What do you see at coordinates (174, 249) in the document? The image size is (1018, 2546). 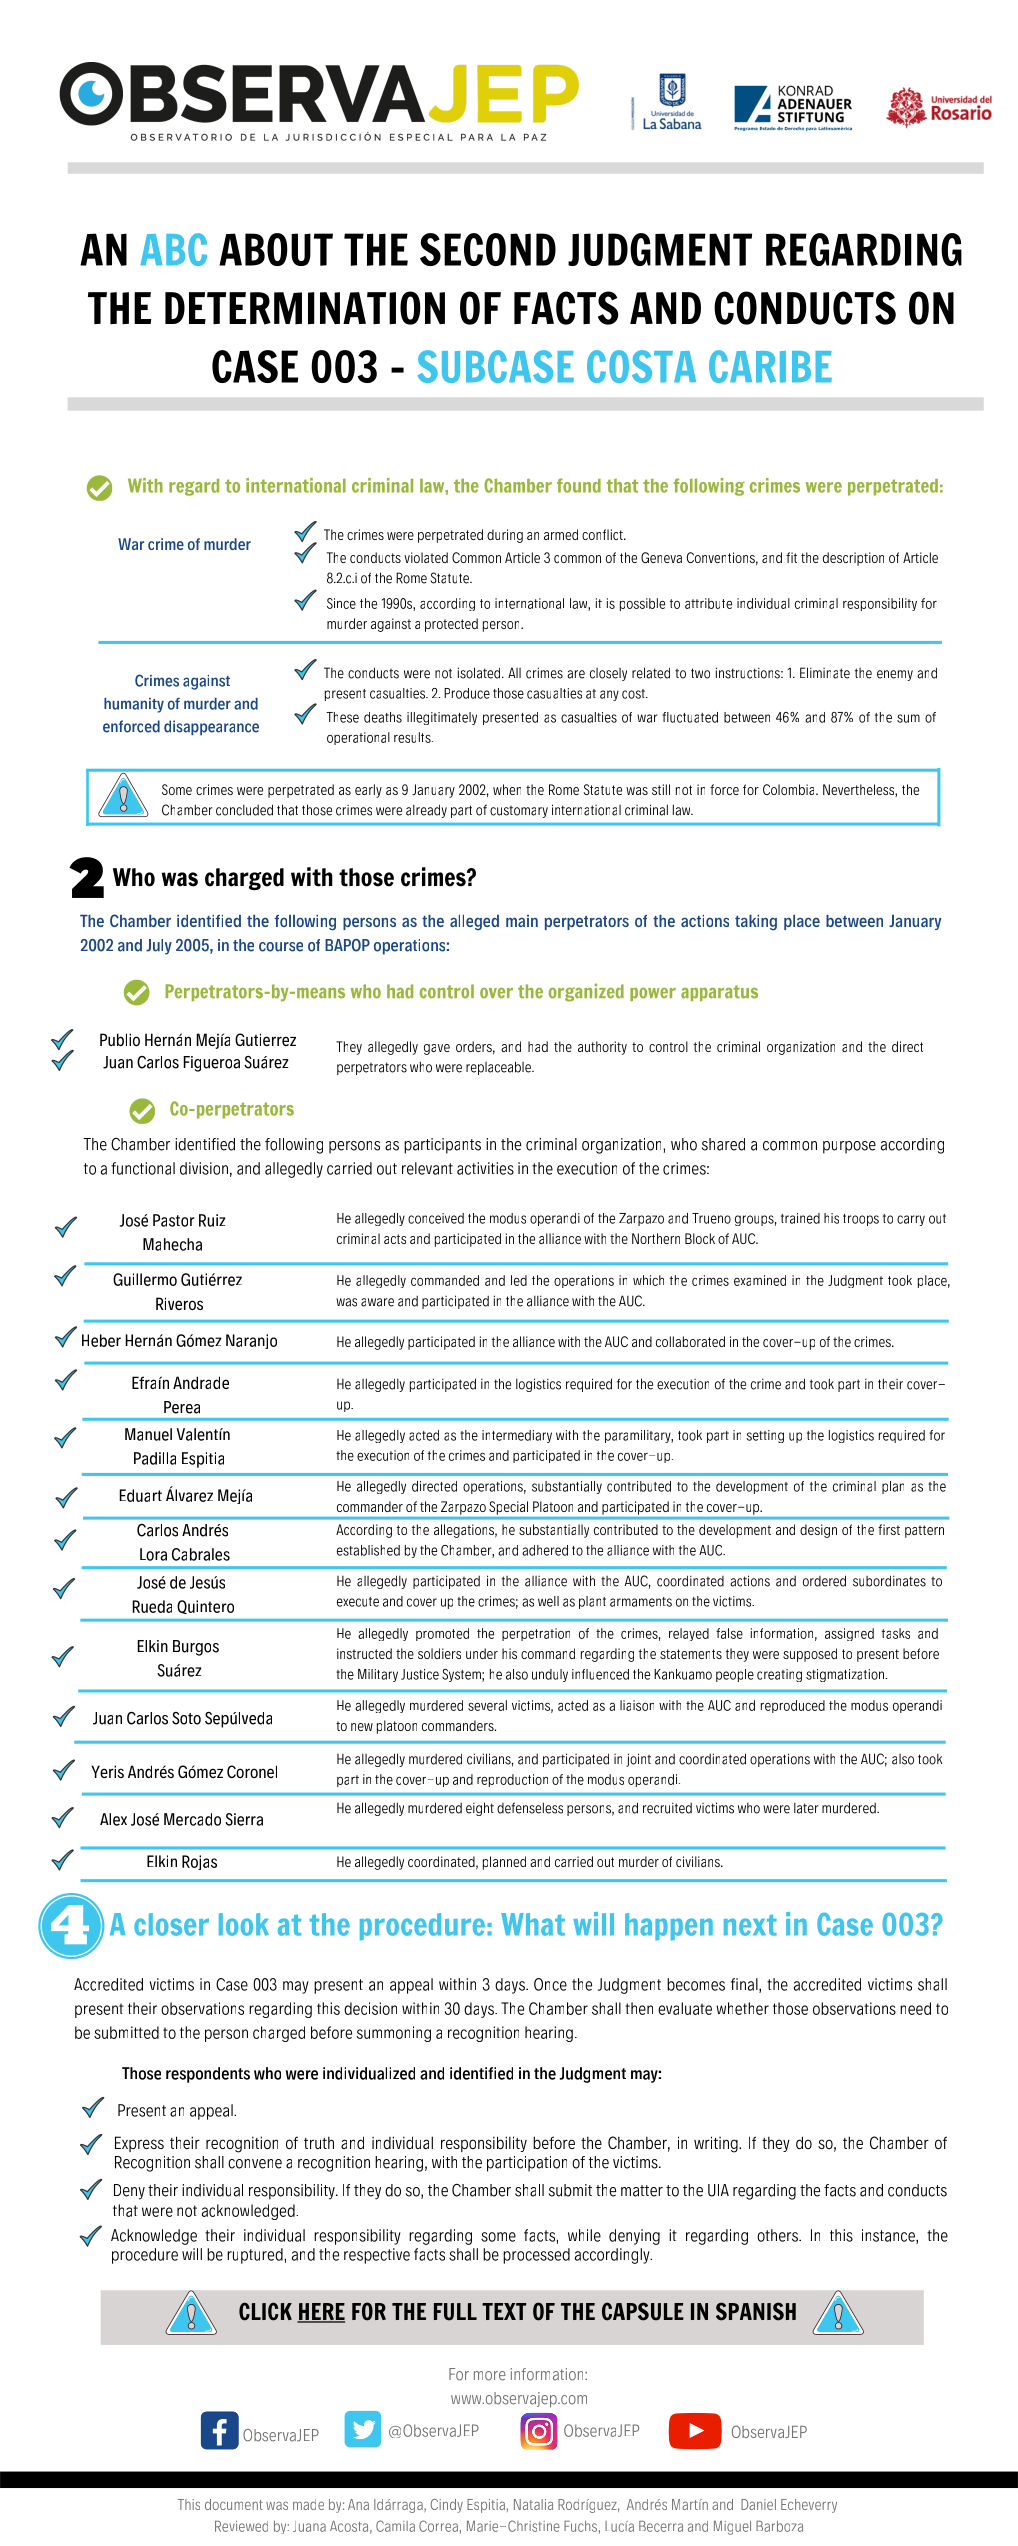 I see `ABC` at bounding box center [174, 249].
